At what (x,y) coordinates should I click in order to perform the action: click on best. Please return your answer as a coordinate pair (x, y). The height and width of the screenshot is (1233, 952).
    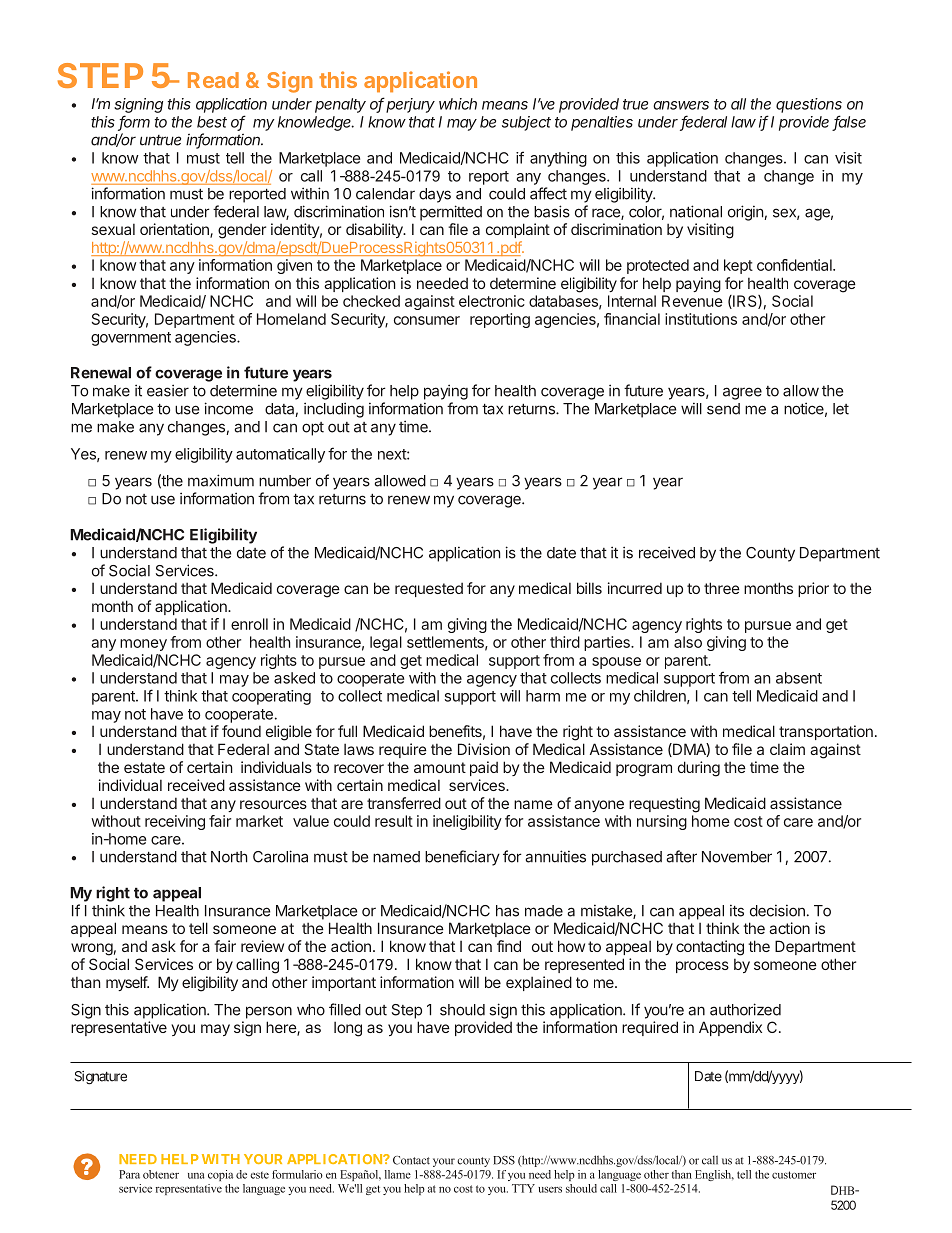
    Looking at the image, I should click on (212, 122).
